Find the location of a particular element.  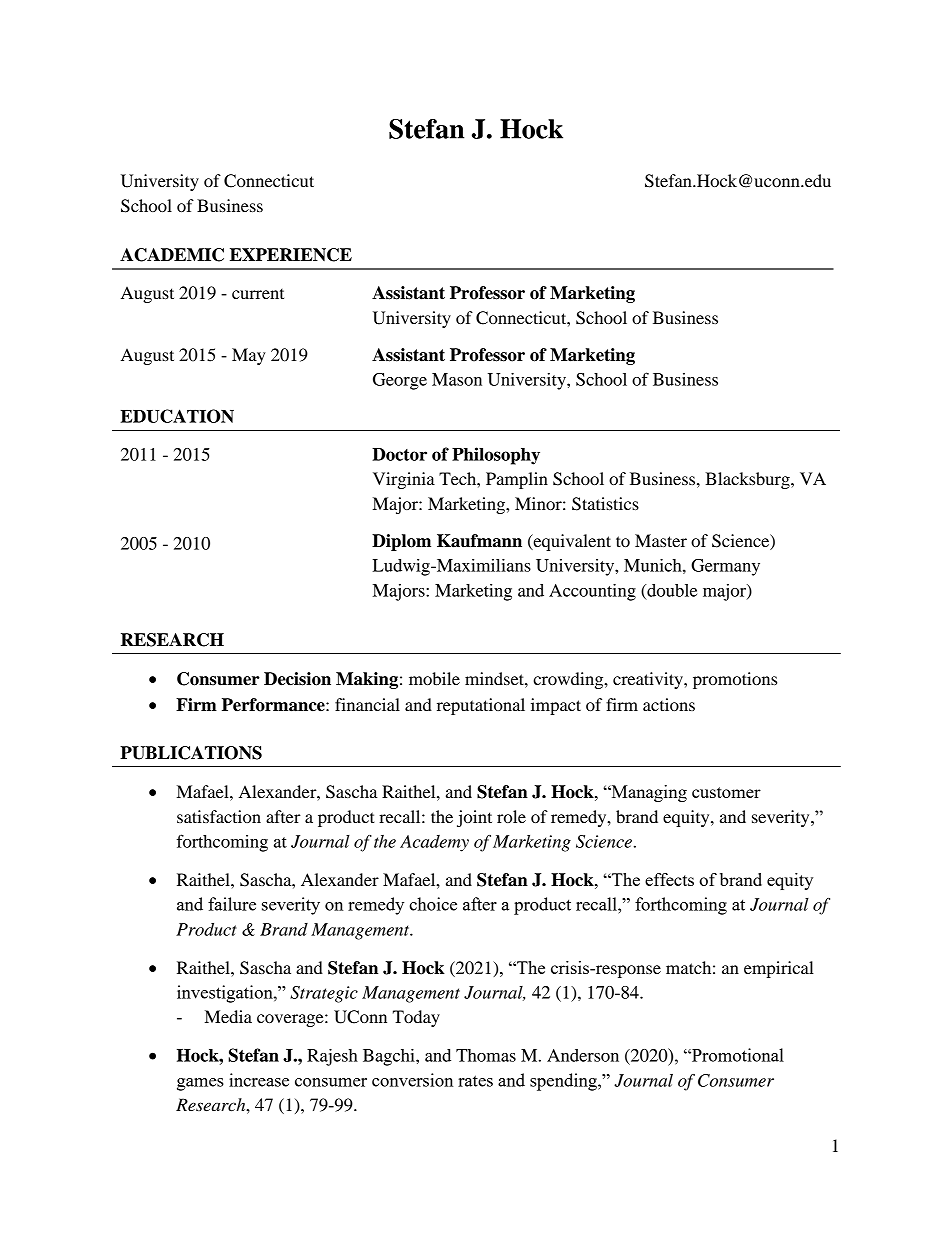

Thomas is located at coordinates (486, 1055).
